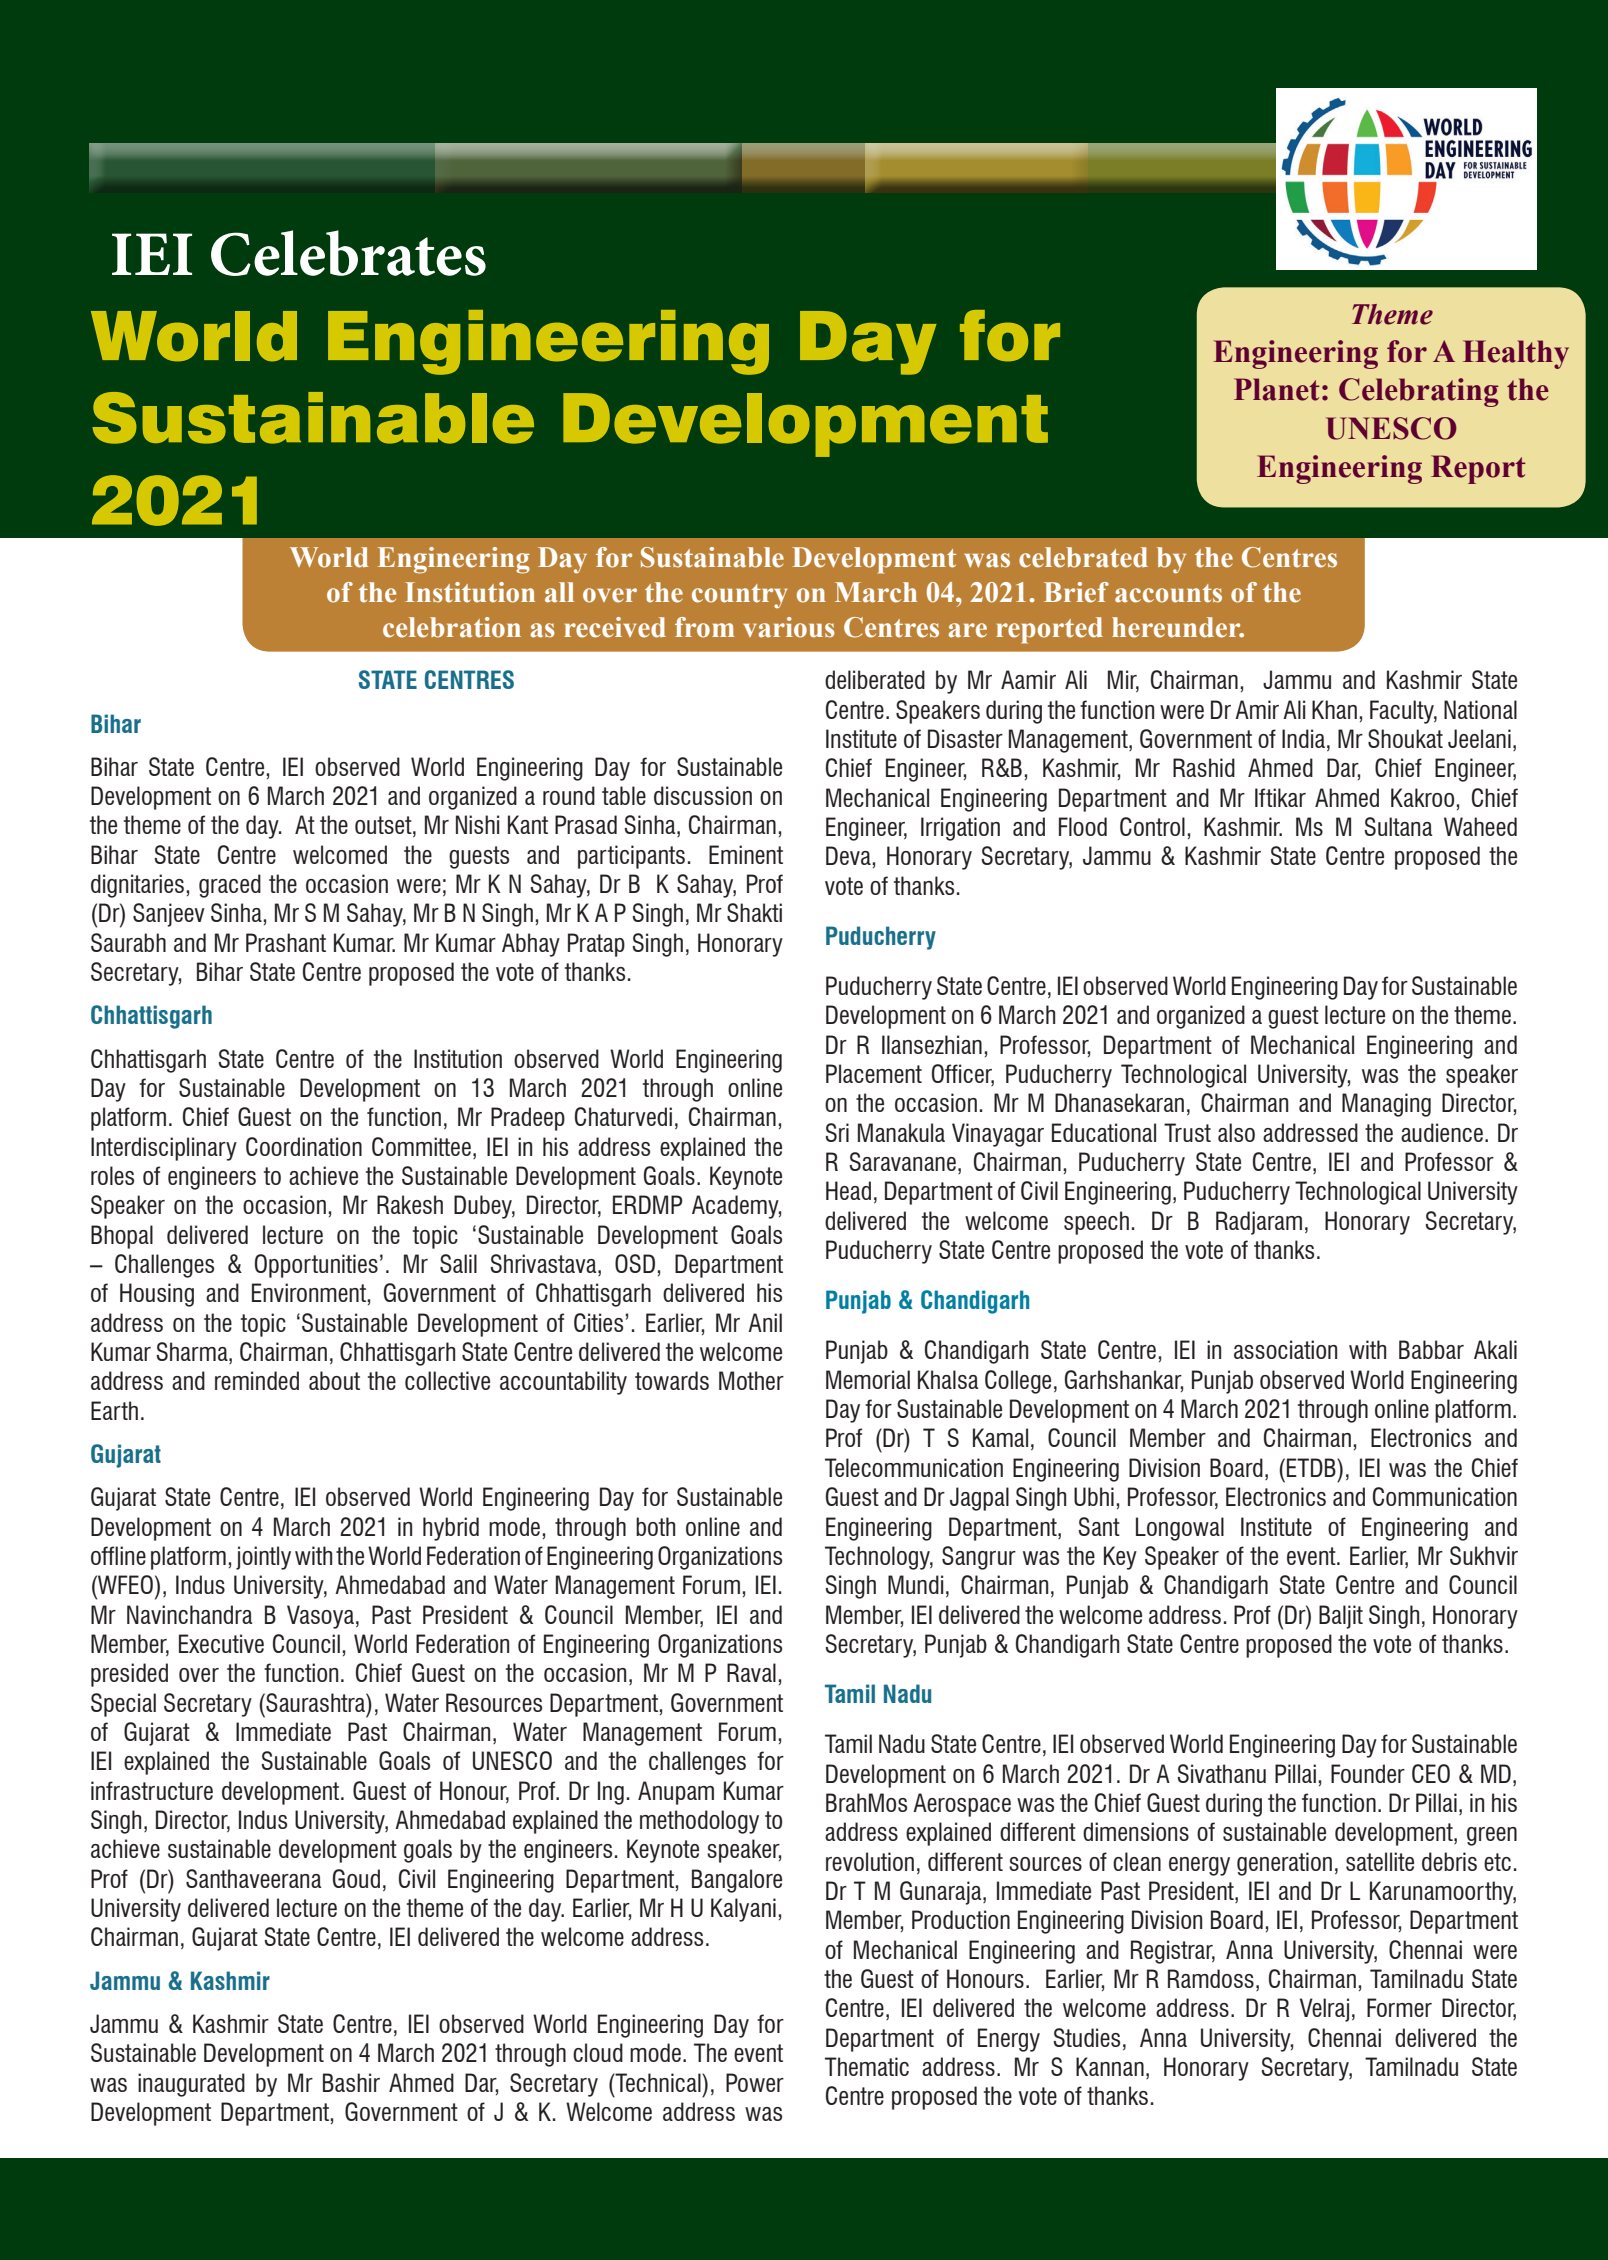  I want to click on graced, so click(230, 886).
